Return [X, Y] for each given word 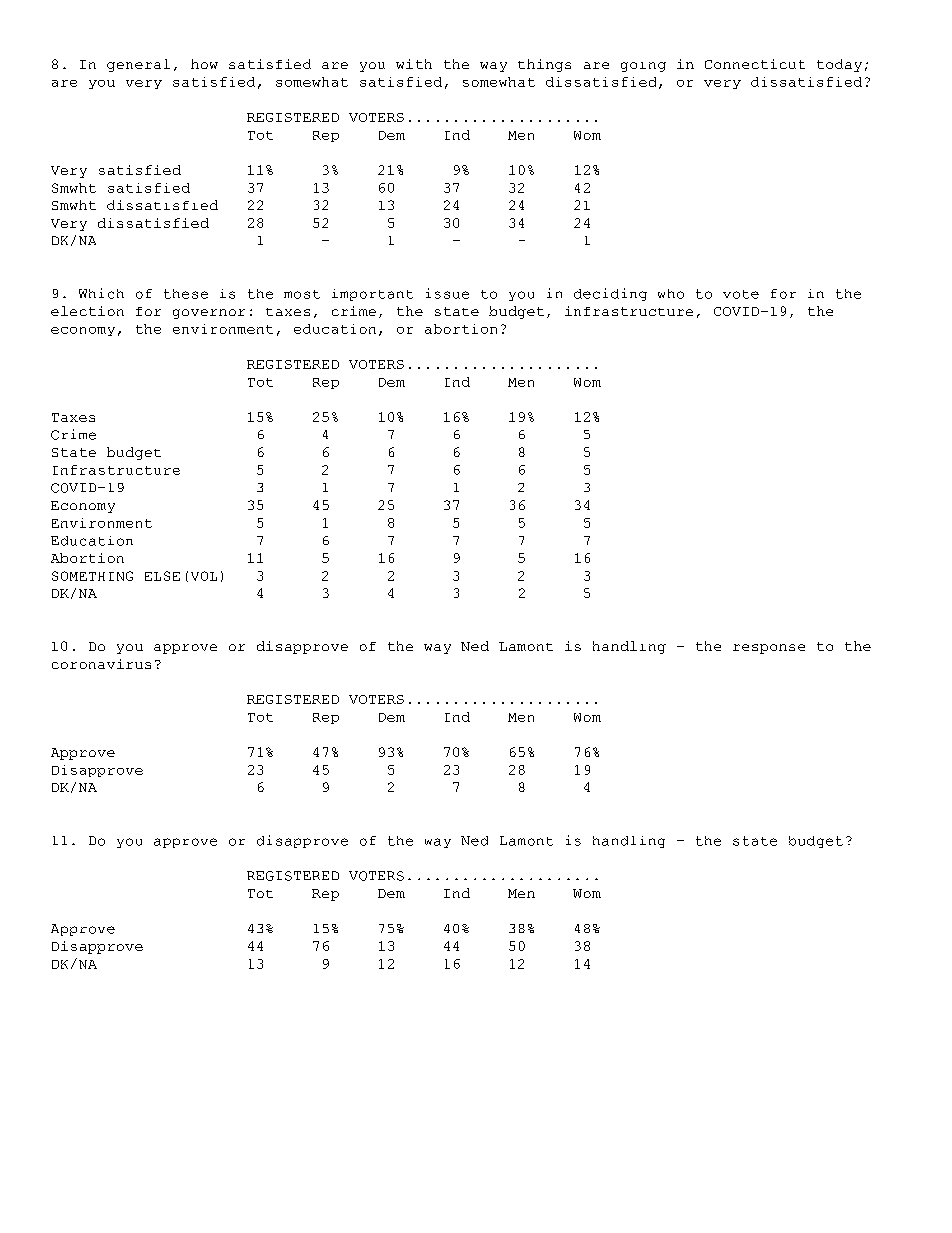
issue [447, 293]
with [414, 64]
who [671, 294]
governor [209, 314]
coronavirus [101, 664]
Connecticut [755, 64]
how [204, 64]
